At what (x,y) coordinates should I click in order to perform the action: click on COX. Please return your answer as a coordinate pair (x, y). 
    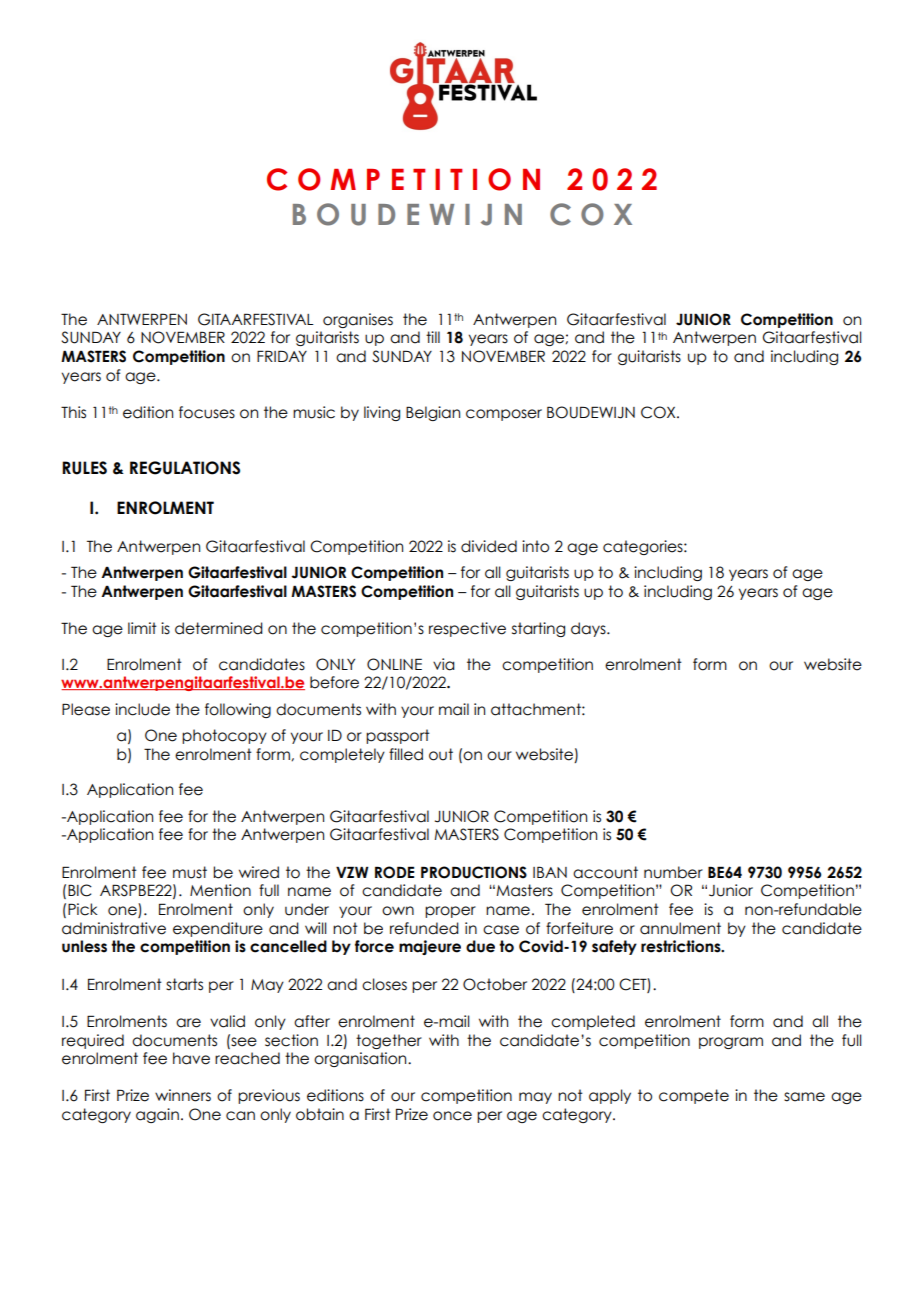
    Looking at the image, I should click on (659, 412).
